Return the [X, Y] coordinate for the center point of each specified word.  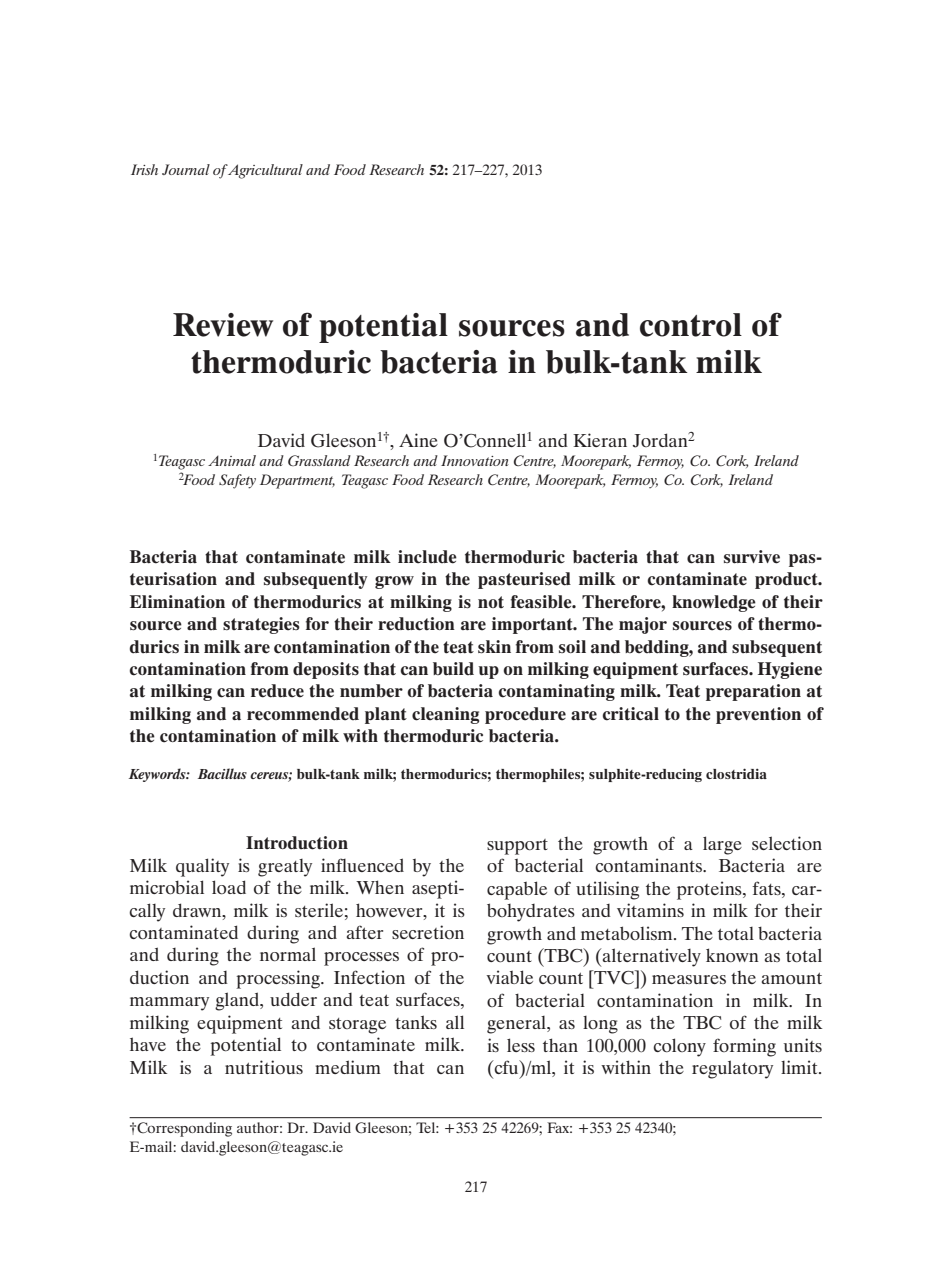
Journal [186, 169]
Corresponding [183, 1129]
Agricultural [265, 171]
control [691, 325]
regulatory [732, 1069]
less [521, 1045]
